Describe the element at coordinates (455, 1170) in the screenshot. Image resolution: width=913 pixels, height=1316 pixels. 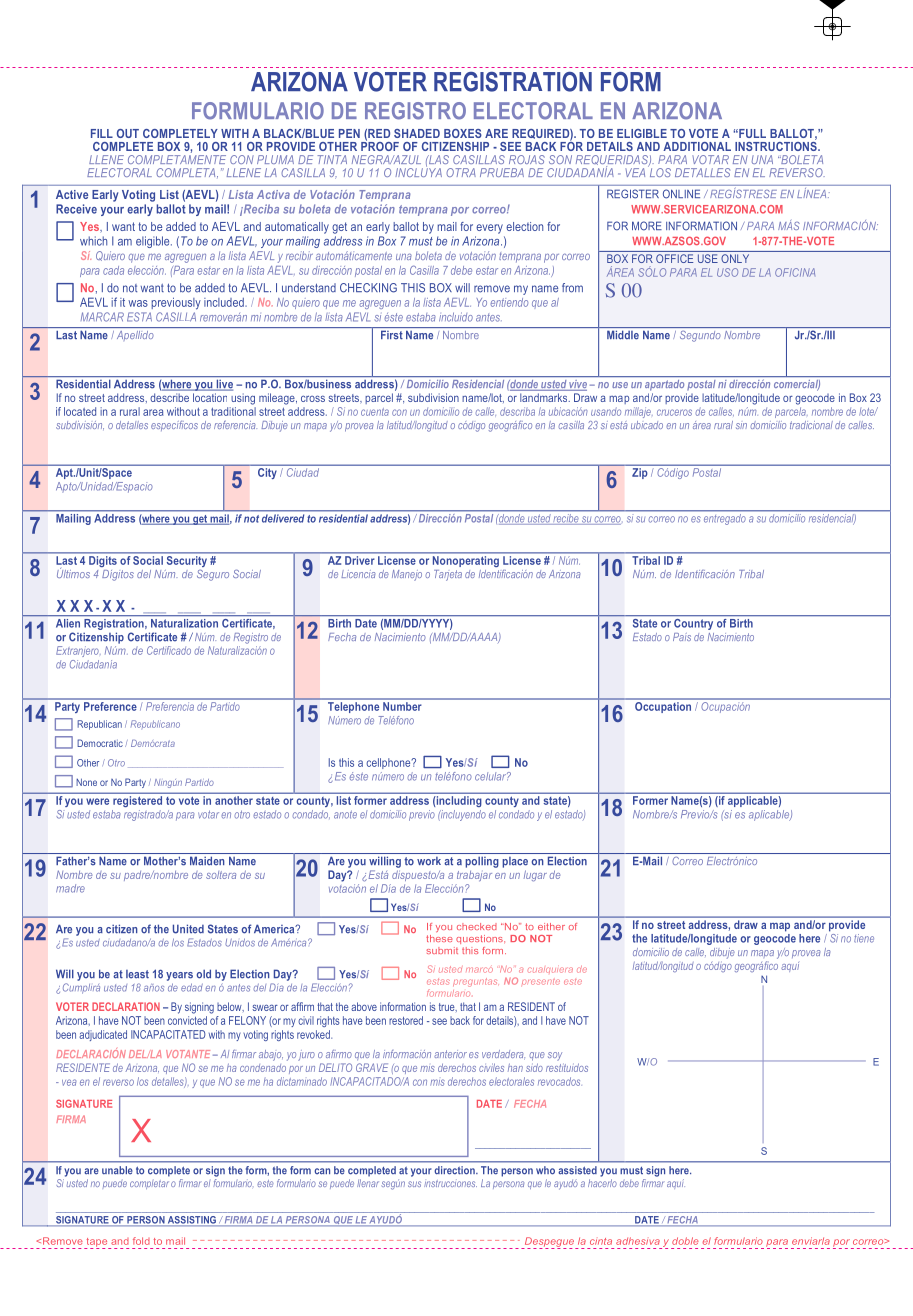
I see `direction` at that location.
